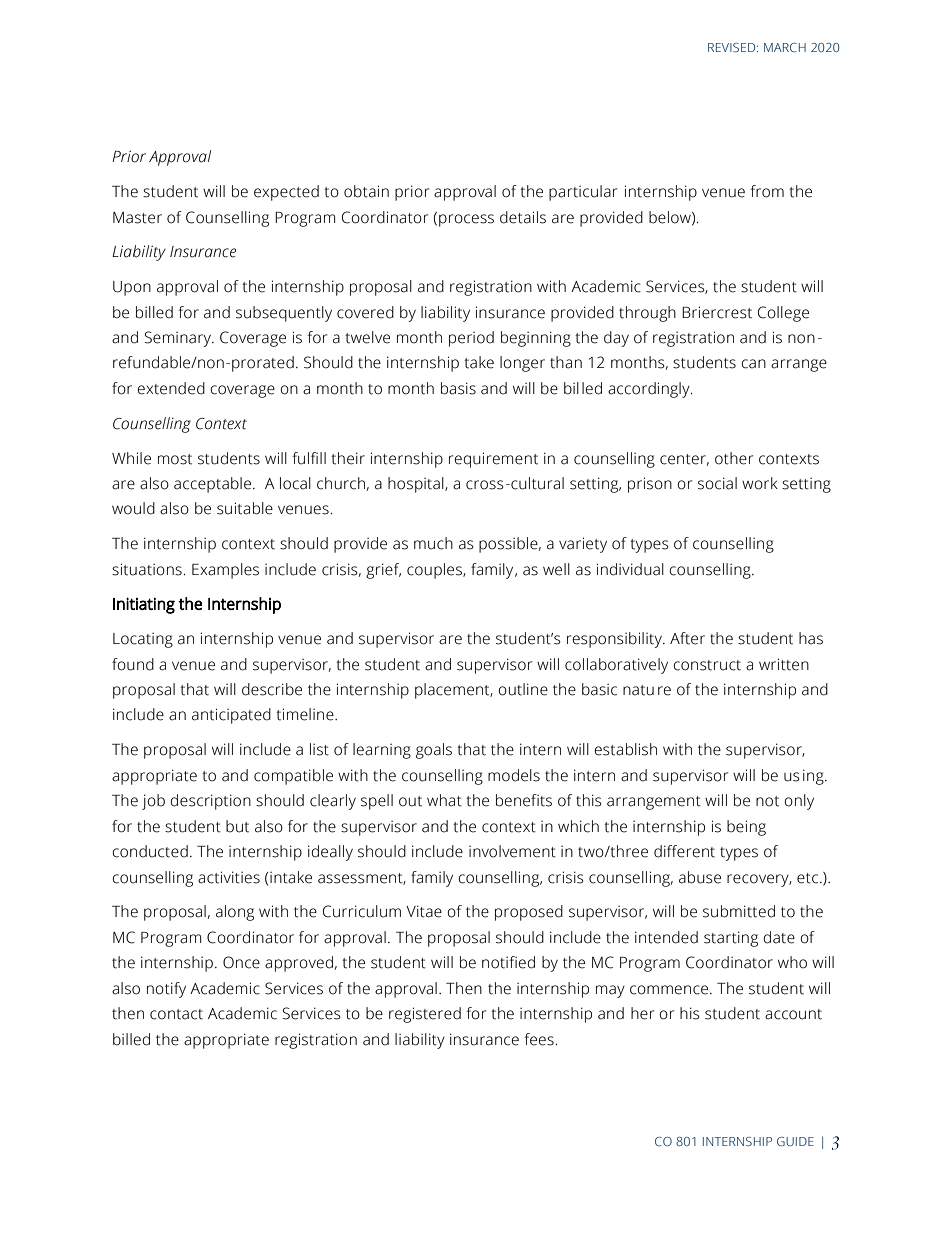 This page has width=952, height=1233. Describe the element at coordinates (785, 47) in the page. I see `MARCH` at that location.
